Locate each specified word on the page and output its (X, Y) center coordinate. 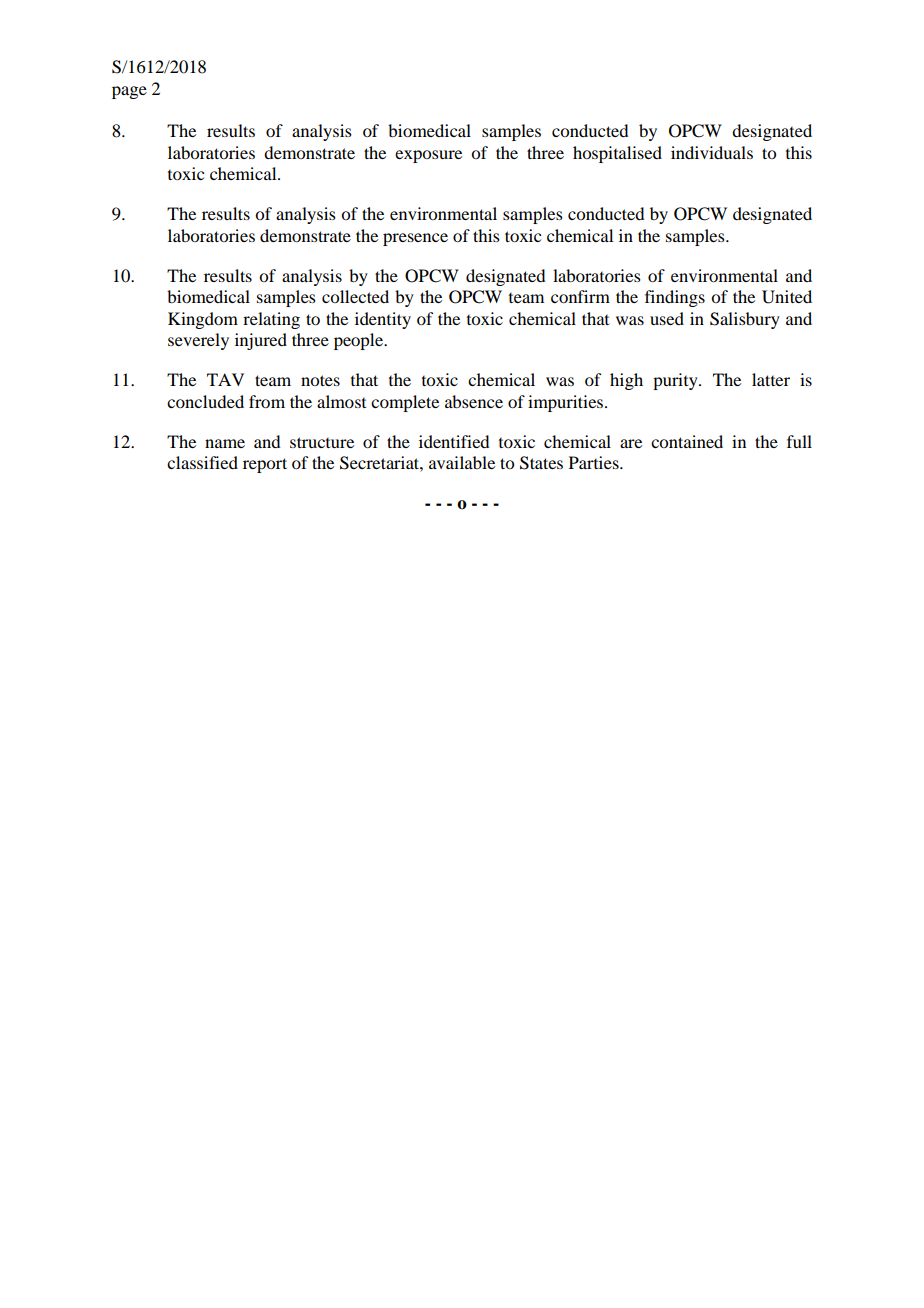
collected (355, 296)
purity (676, 381)
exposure (428, 156)
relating (271, 320)
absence (474, 401)
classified (202, 462)
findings (675, 298)
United (787, 297)
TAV (225, 379)
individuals (712, 152)
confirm (580, 296)
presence (415, 239)
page (129, 92)
